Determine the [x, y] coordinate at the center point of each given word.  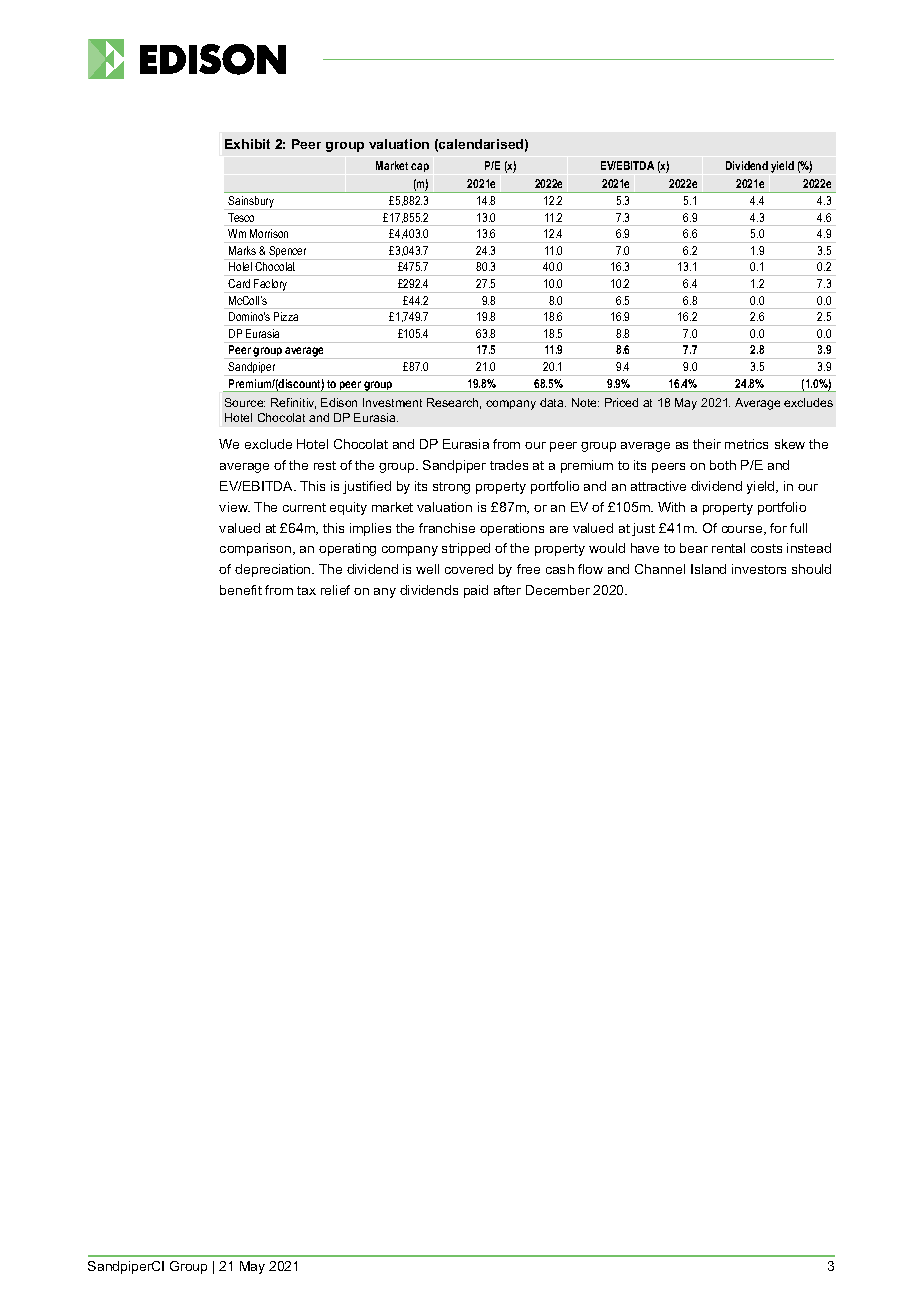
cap [420, 167]
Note [585, 402]
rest [325, 465]
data [553, 402]
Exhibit [247, 144]
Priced [621, 402]
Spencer [288, 253]
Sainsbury [252, 203]
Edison [339, 402]
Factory [271, 286]
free [528, 569]
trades [509, 465]
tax [306, 590]
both [723, 465]
